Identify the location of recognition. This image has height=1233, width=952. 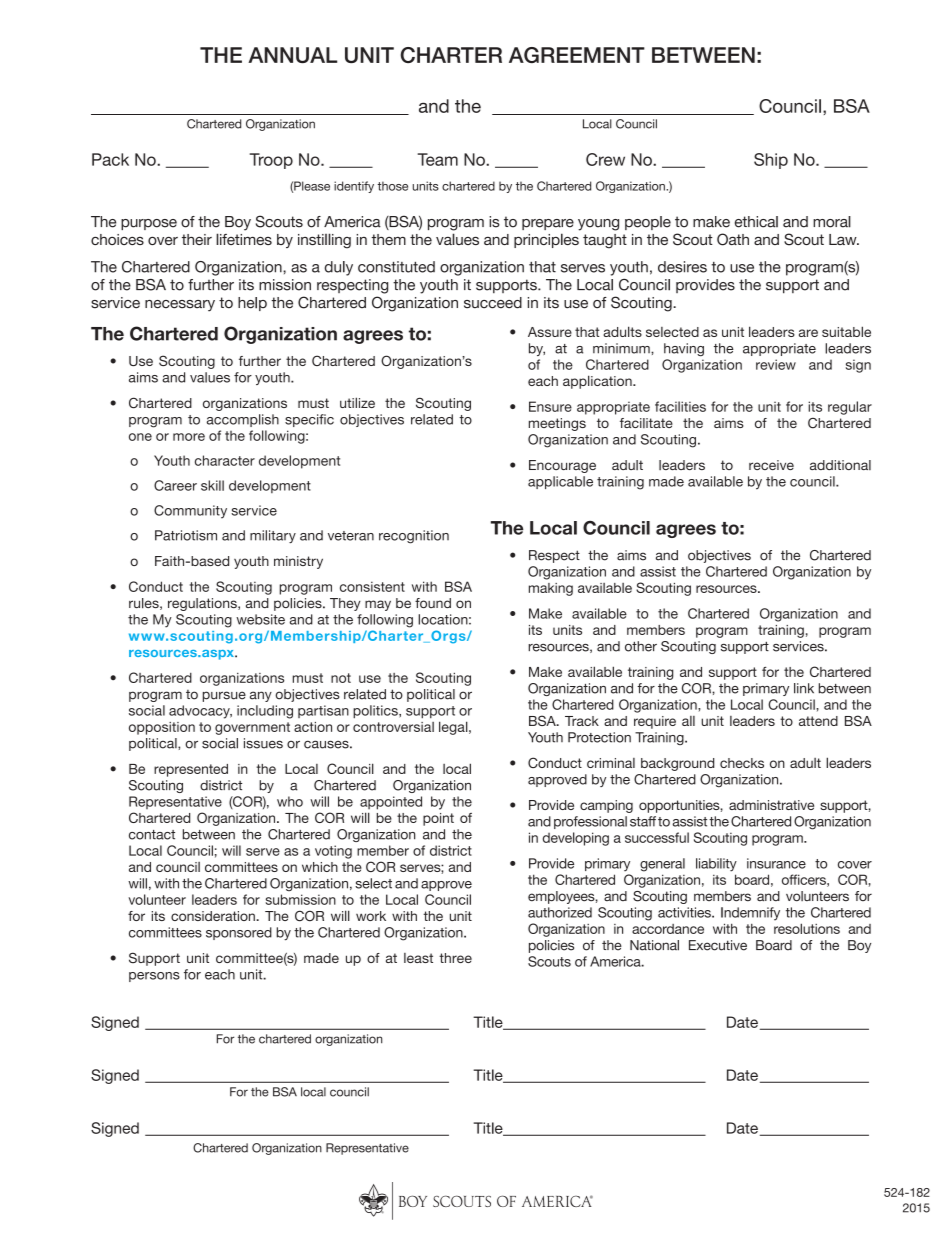
(414, 537).
